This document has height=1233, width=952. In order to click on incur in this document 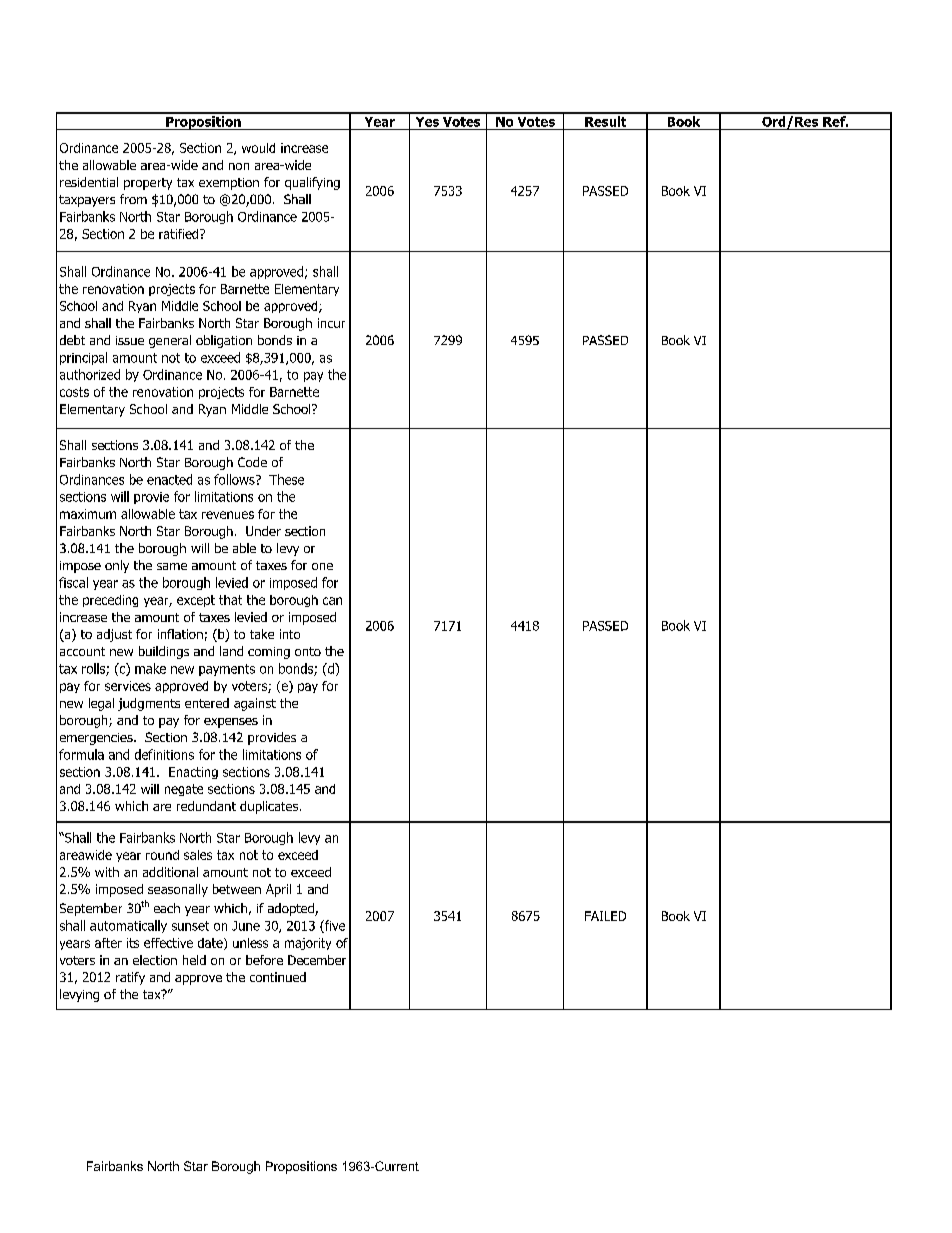, I will do `click(331, 323)`.
